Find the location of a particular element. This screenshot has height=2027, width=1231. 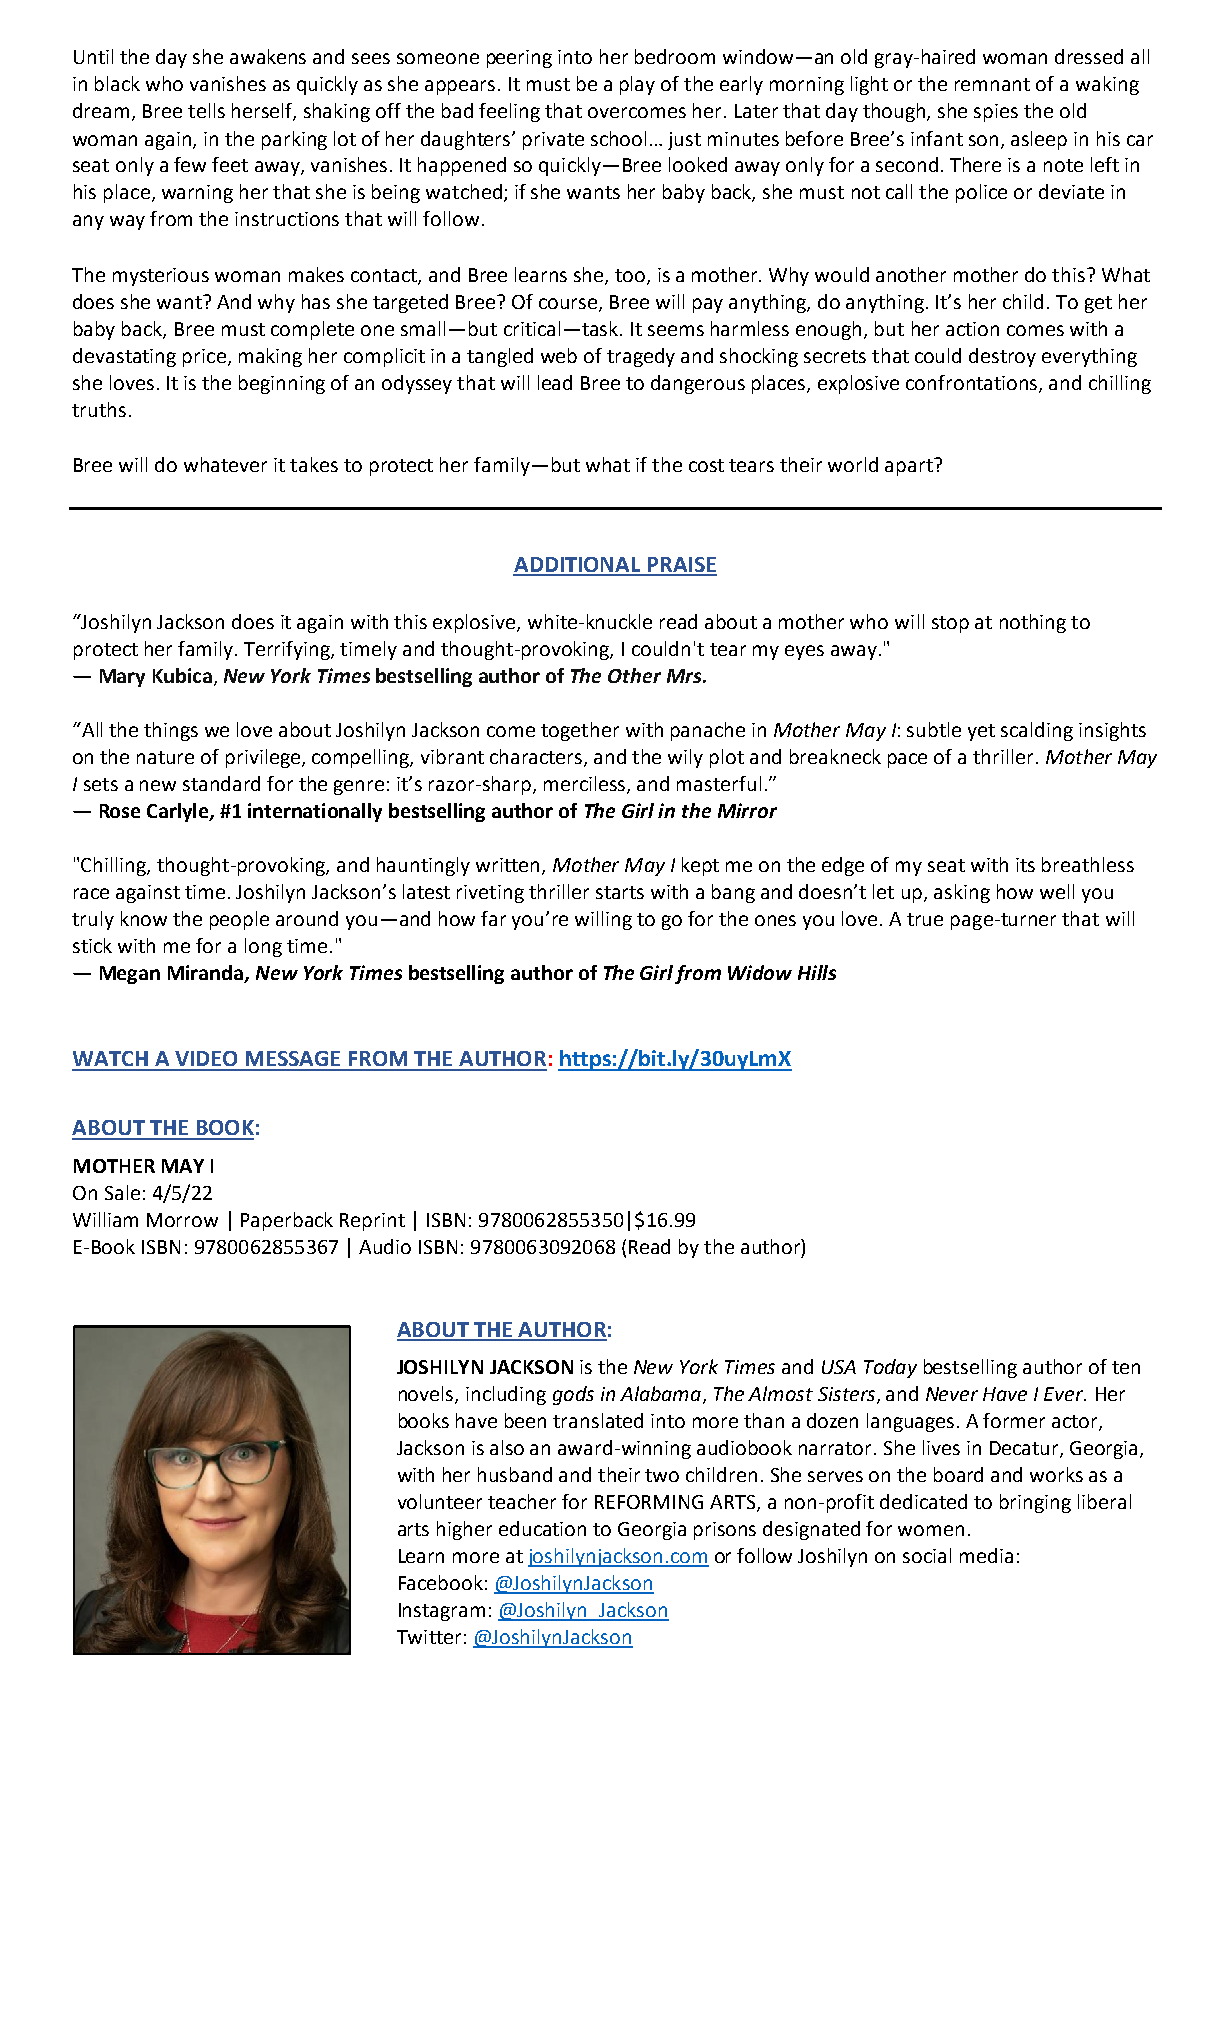

play is located at coordinates (637, 85).
